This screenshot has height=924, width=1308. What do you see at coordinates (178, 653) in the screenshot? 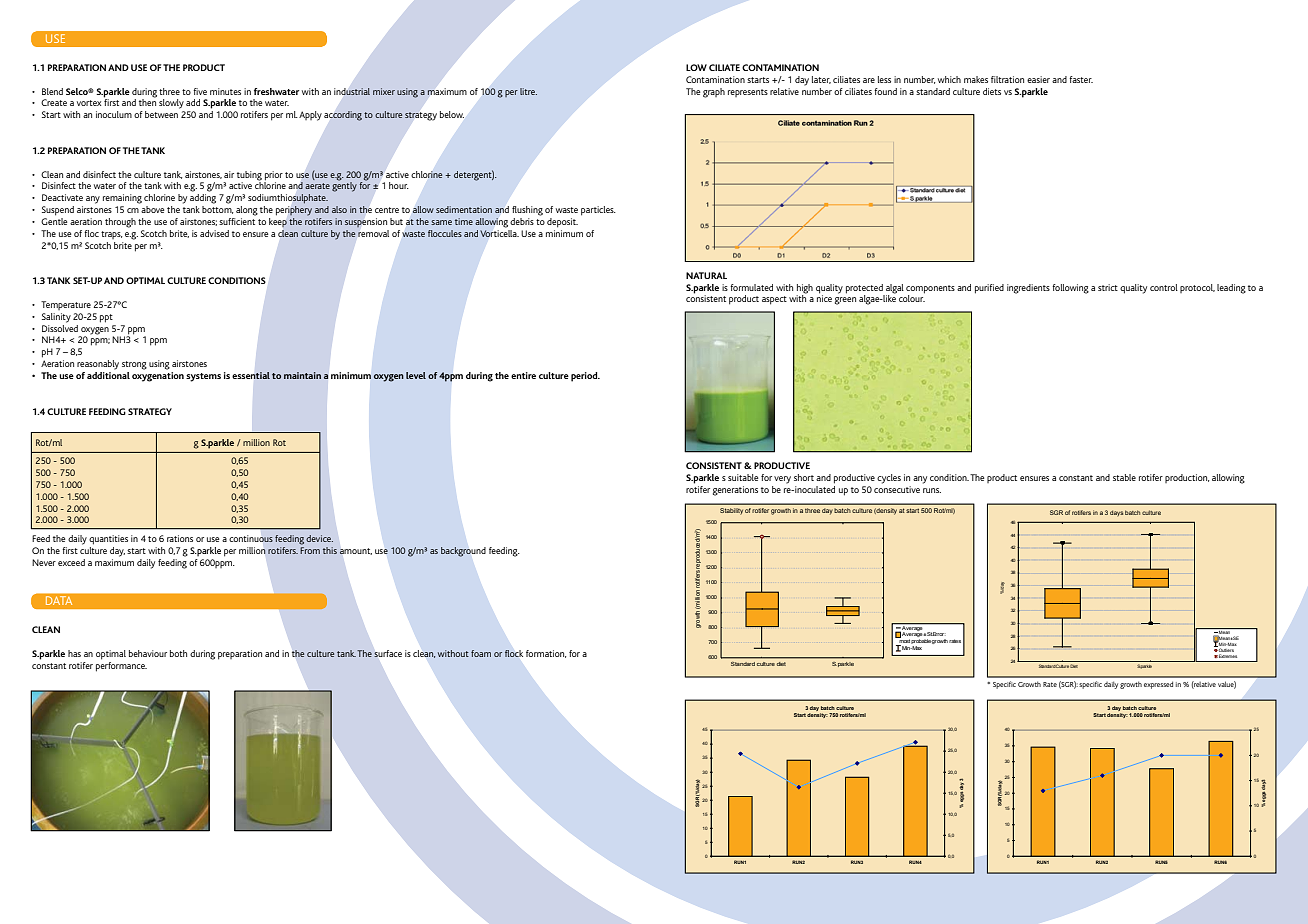
I see `both` at bounding box center [178, 653].
